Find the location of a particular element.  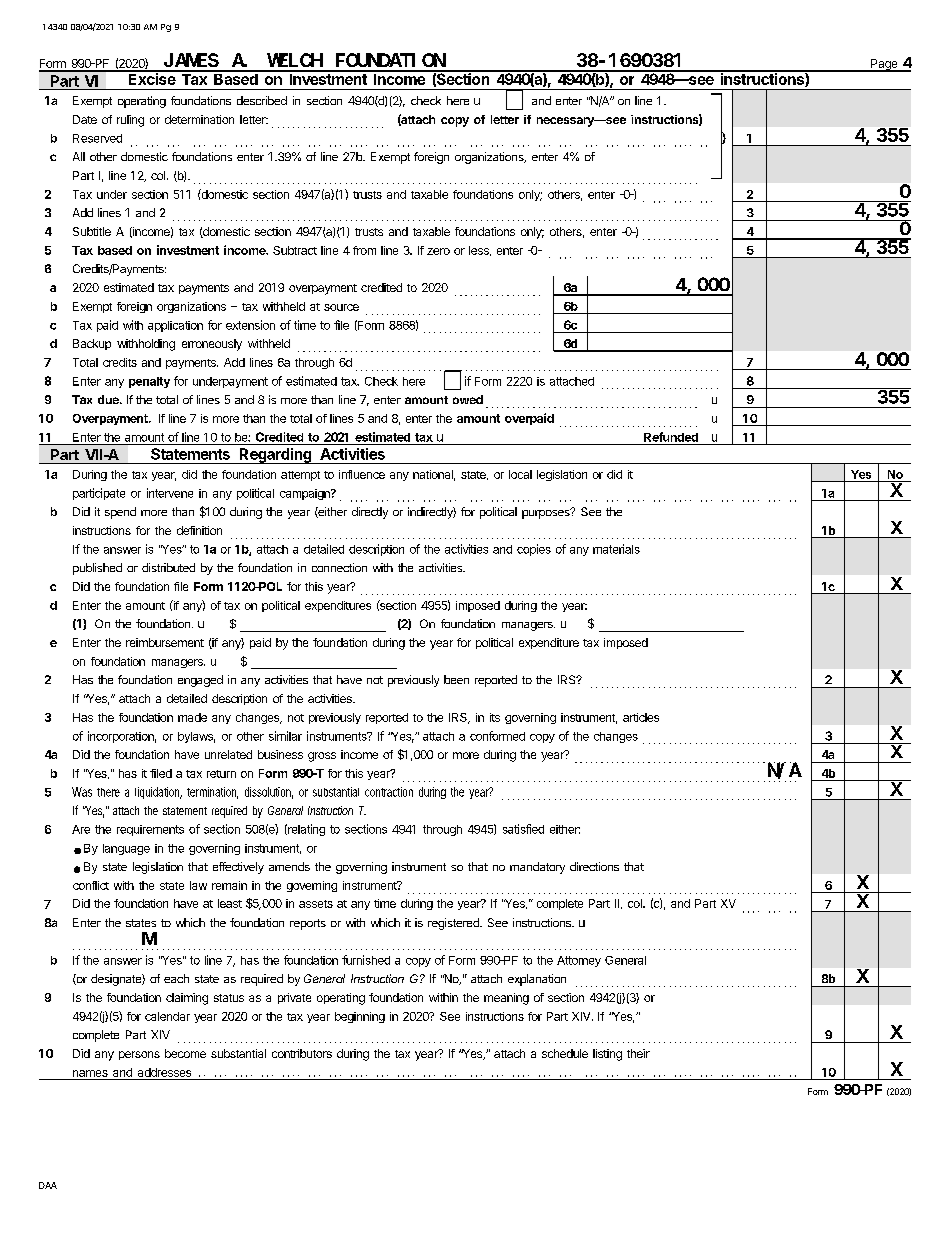

described is located at coordinates (262, 100).
